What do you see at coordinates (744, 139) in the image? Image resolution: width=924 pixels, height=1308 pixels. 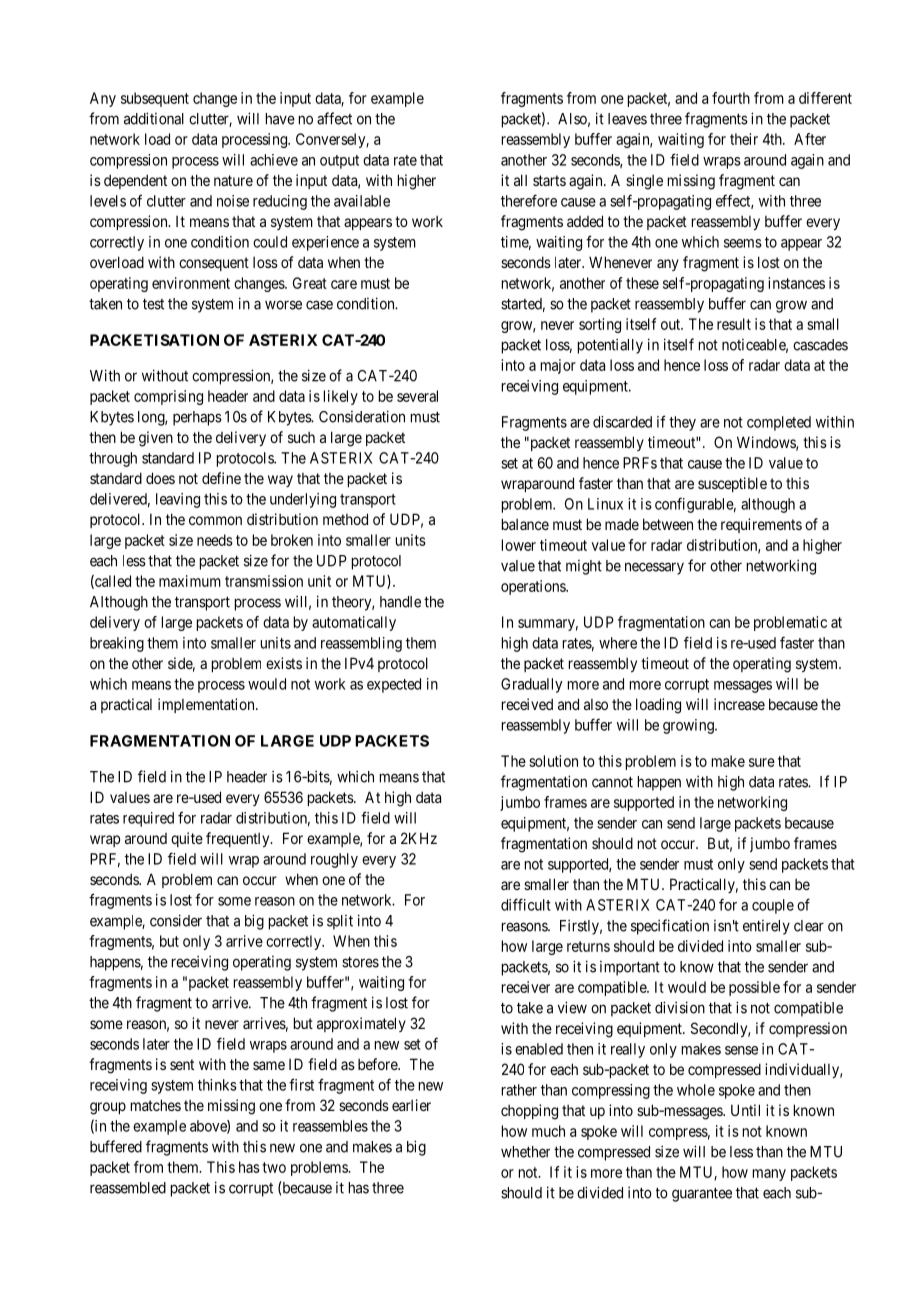 I see `their` at bounding box center [744, 139].
